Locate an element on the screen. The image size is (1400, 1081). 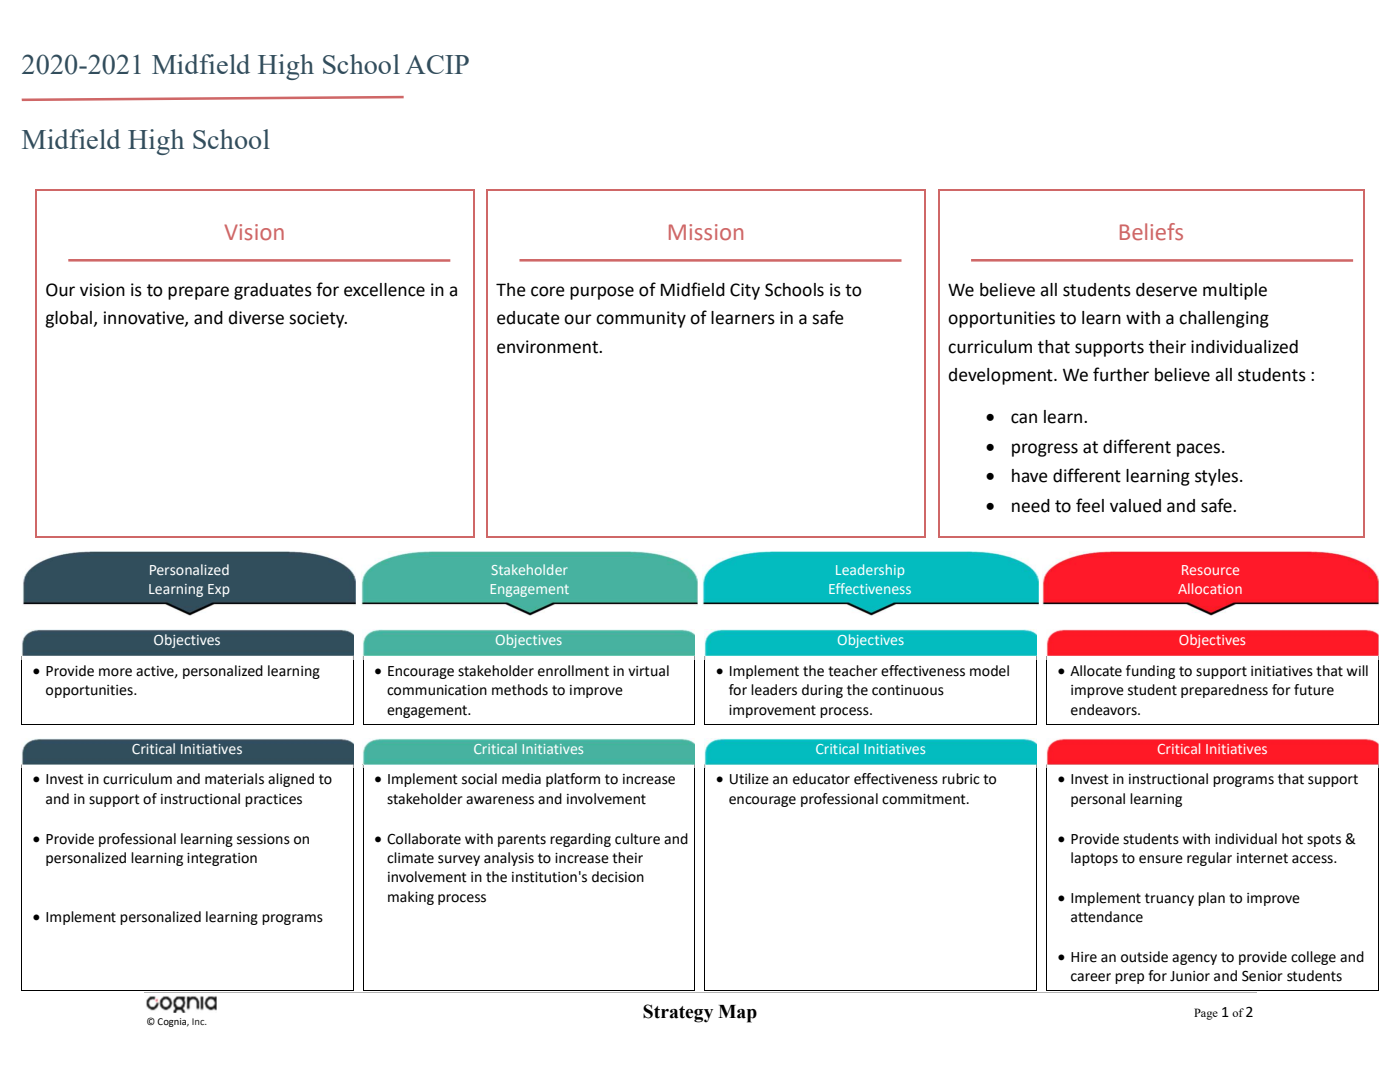
culture is located at coordinates (637, 839).
